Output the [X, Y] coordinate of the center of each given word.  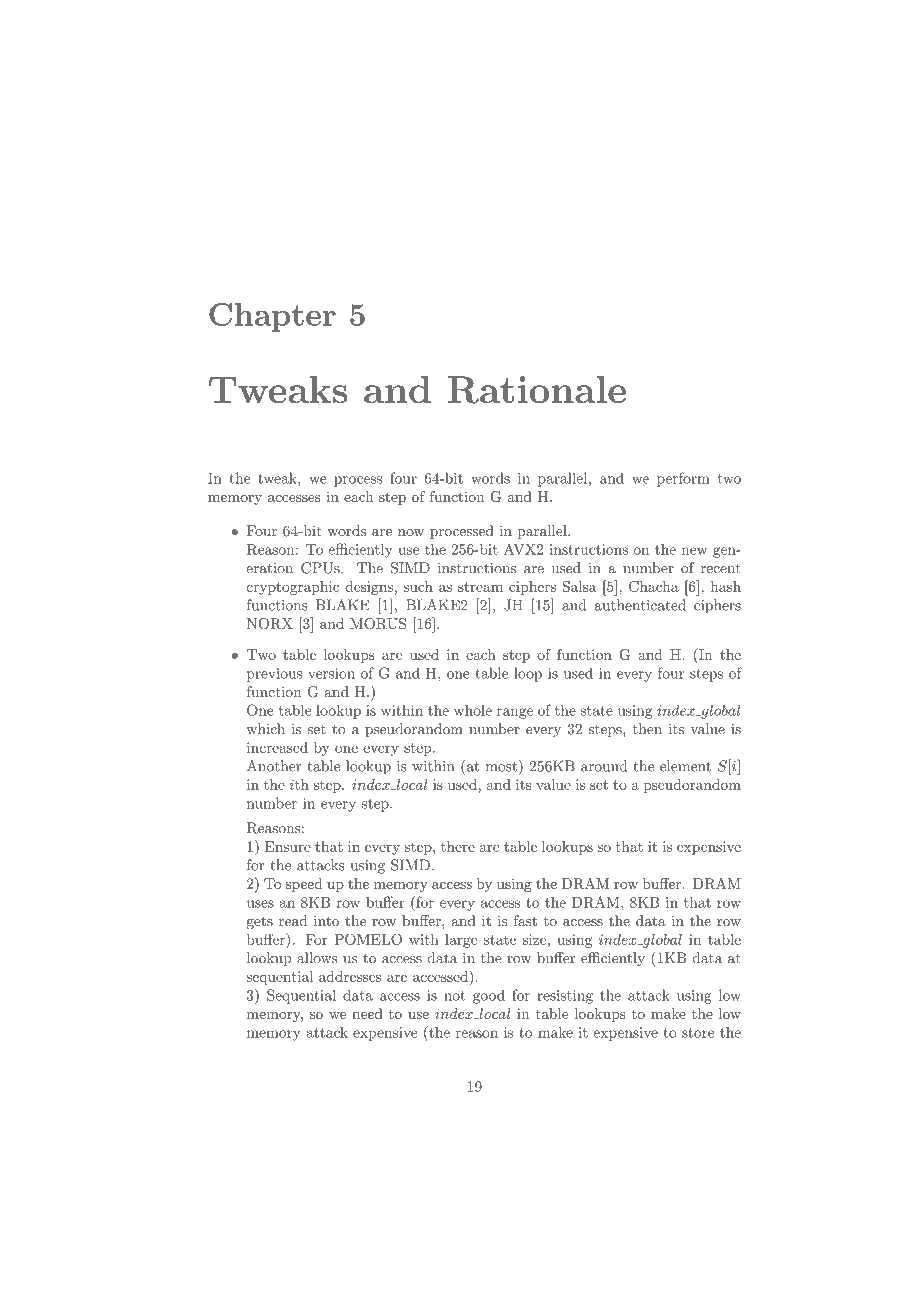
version [331, 673]
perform [683, 479]
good [489, 996]
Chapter [272, 317]
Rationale [537, 390]
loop [528, 674]
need [367, 1013]
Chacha [654, 586]
